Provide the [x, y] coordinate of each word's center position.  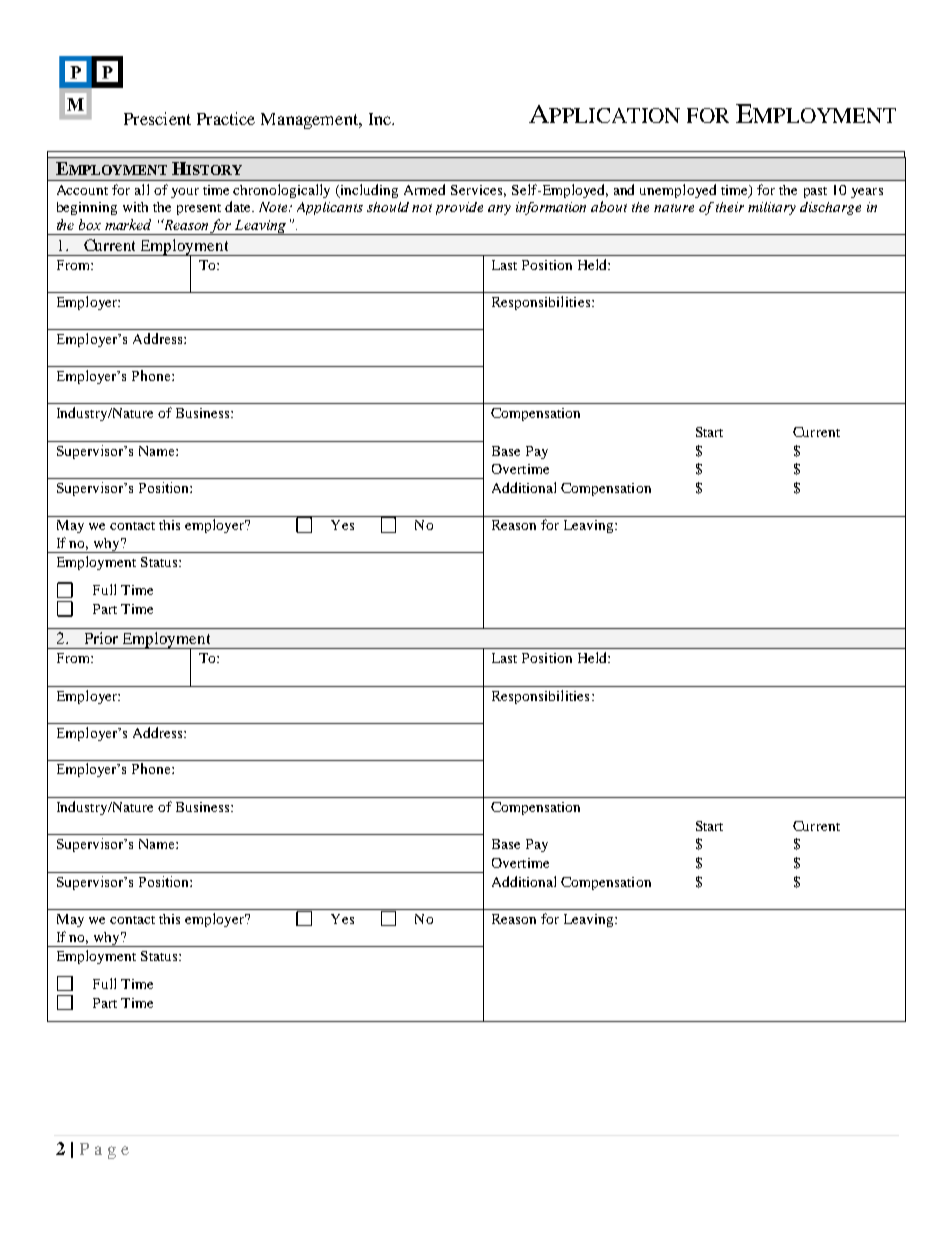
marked [128, 224]
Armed [424, 189]
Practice [226, 118]
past [815, 192]
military [772, 208]
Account [82, 190]
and [624, 189]
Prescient [157, 118]
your [185, 193]
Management [311, 121]
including [368, 191]
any [499, 210]
